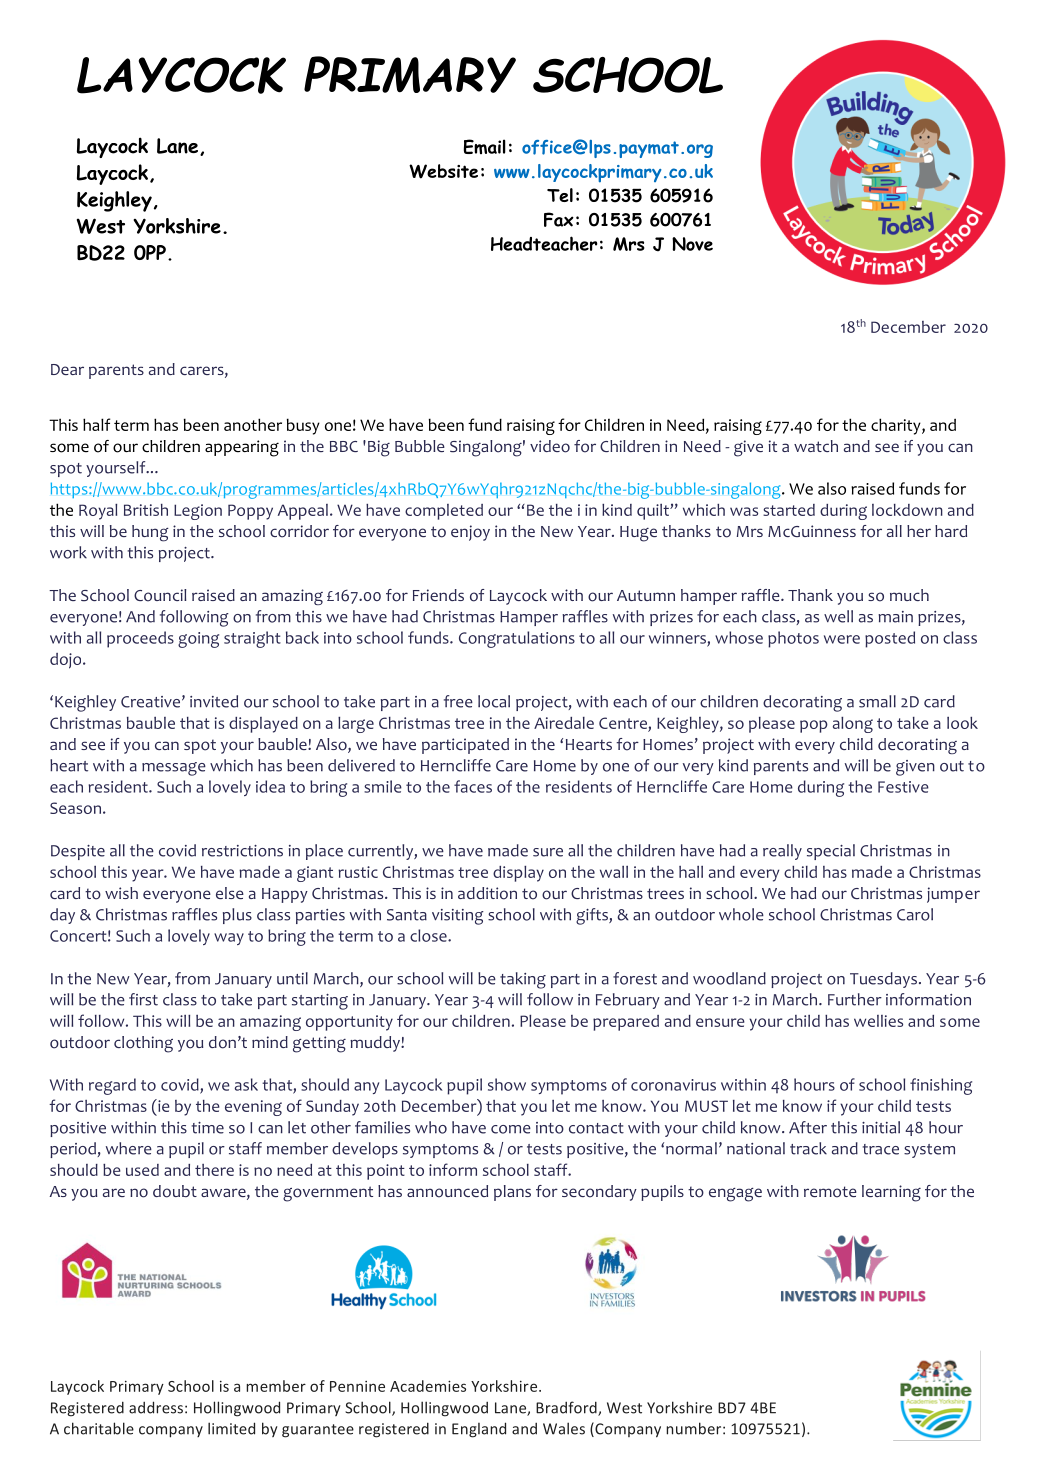  What do you see at coordinates (198, 512) in the page?
I see `Legion` at bounding box center [198, 512].
